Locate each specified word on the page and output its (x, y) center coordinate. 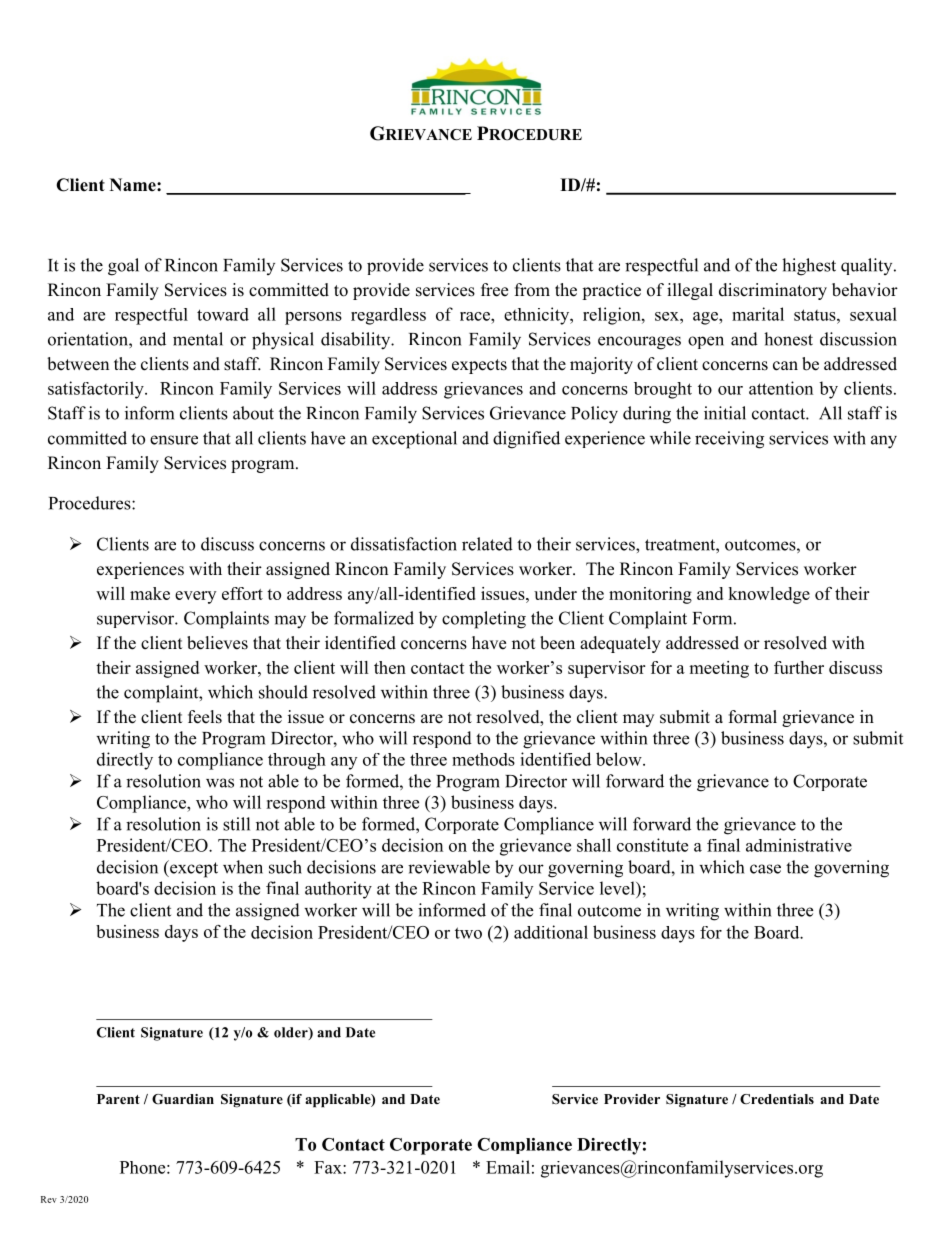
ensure (174, 440)
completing (484, 620)
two (468, 933)
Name (134, 185)
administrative (799, 845)
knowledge (769, 595)
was (220, 783)
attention (781, 388)
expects (479, 366)
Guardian (183, 1099)
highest (809, 267)
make (150, 593)
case (765, 869)
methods (483, 759)
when (243, 867)
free (494, 290)
